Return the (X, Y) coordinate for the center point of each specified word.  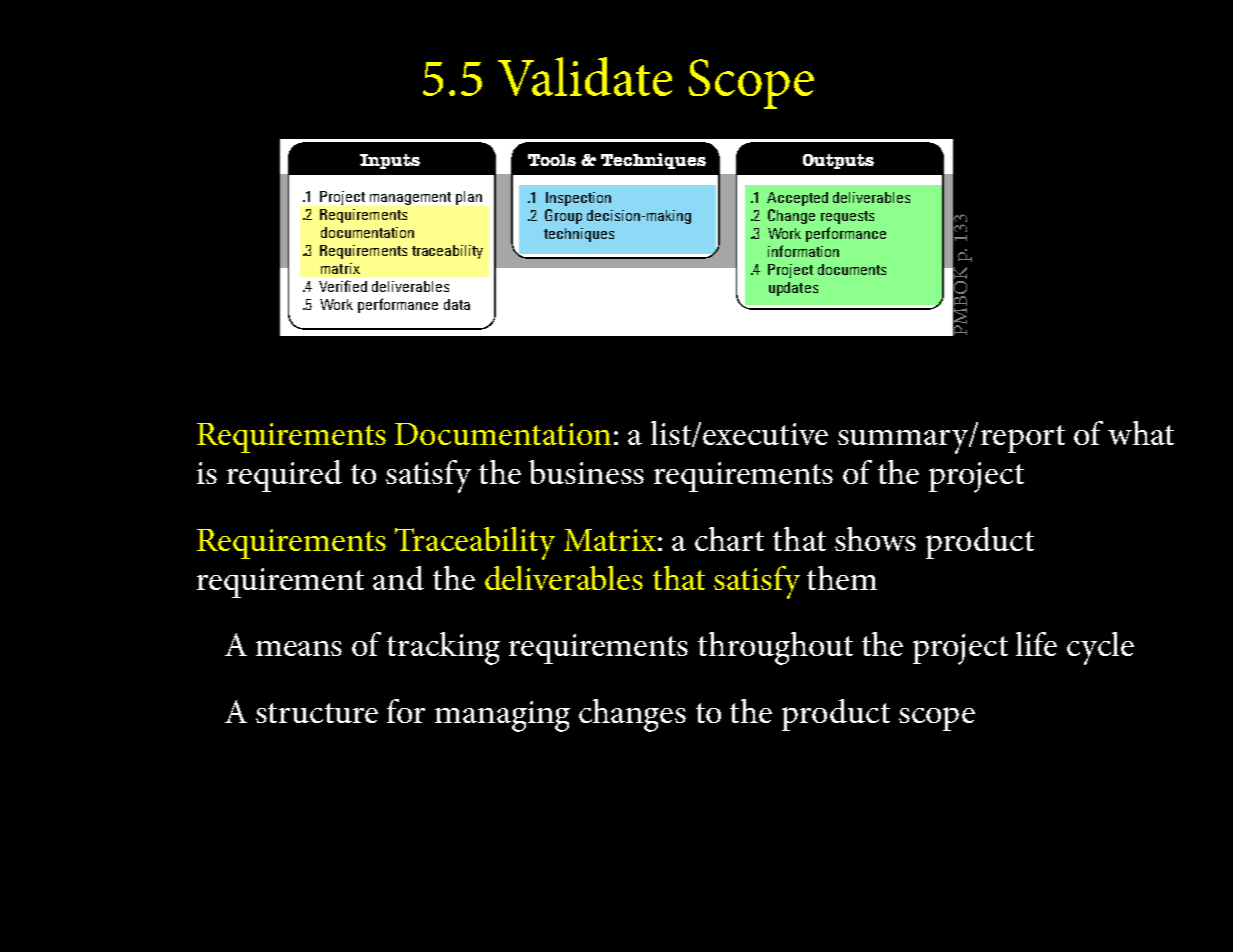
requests (847, 217)
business (586, 472)
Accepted (797, 199)
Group (563, 216)
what (1141, 433)
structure (317, 713)
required (284, 476)
